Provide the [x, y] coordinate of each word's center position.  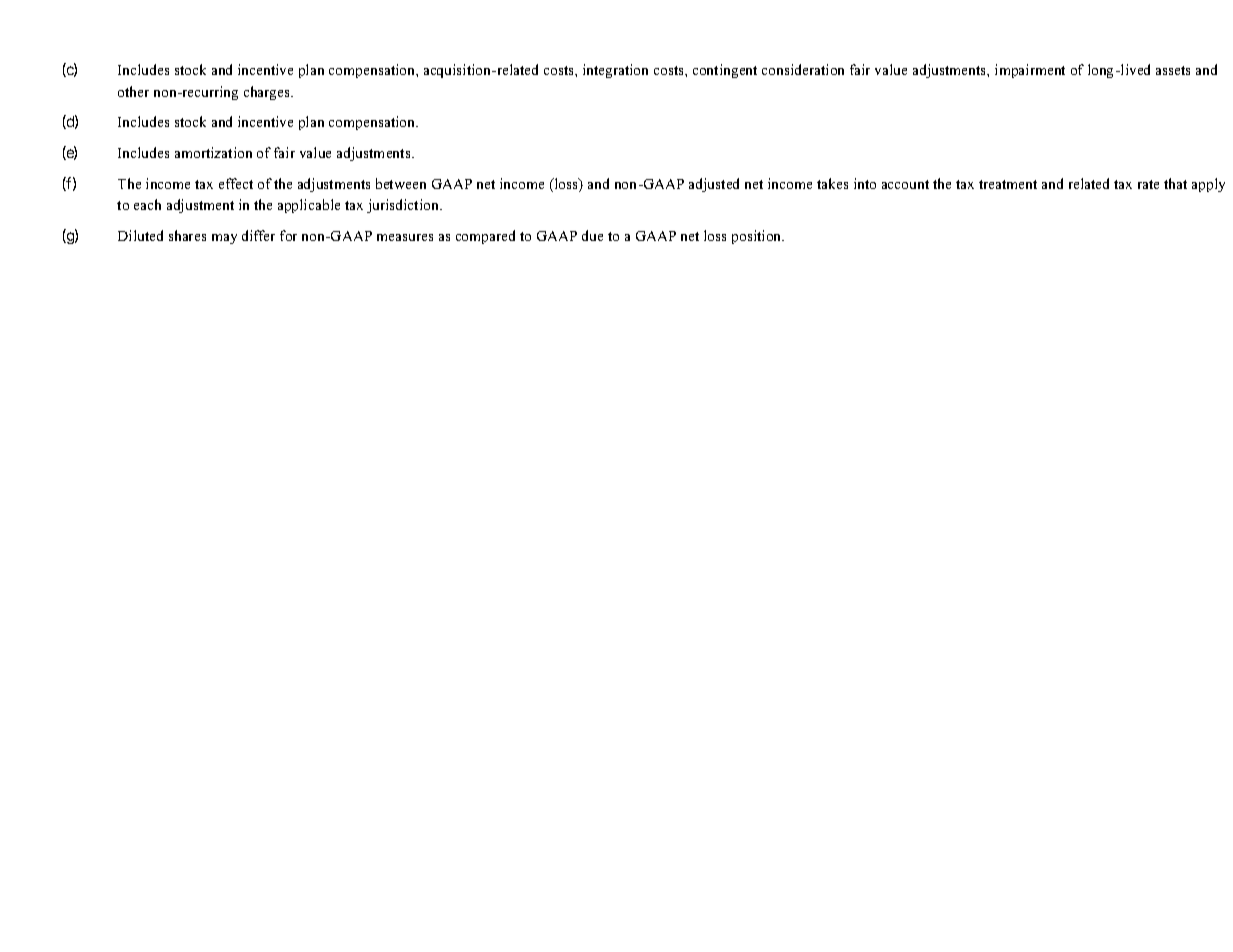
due [592, 235]
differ [258, 235]
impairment [1030, 71]
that [1175, 183]
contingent [725, 71]
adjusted [714, 185]
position [758, 237]
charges [268, 93]
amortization [213, 152]
